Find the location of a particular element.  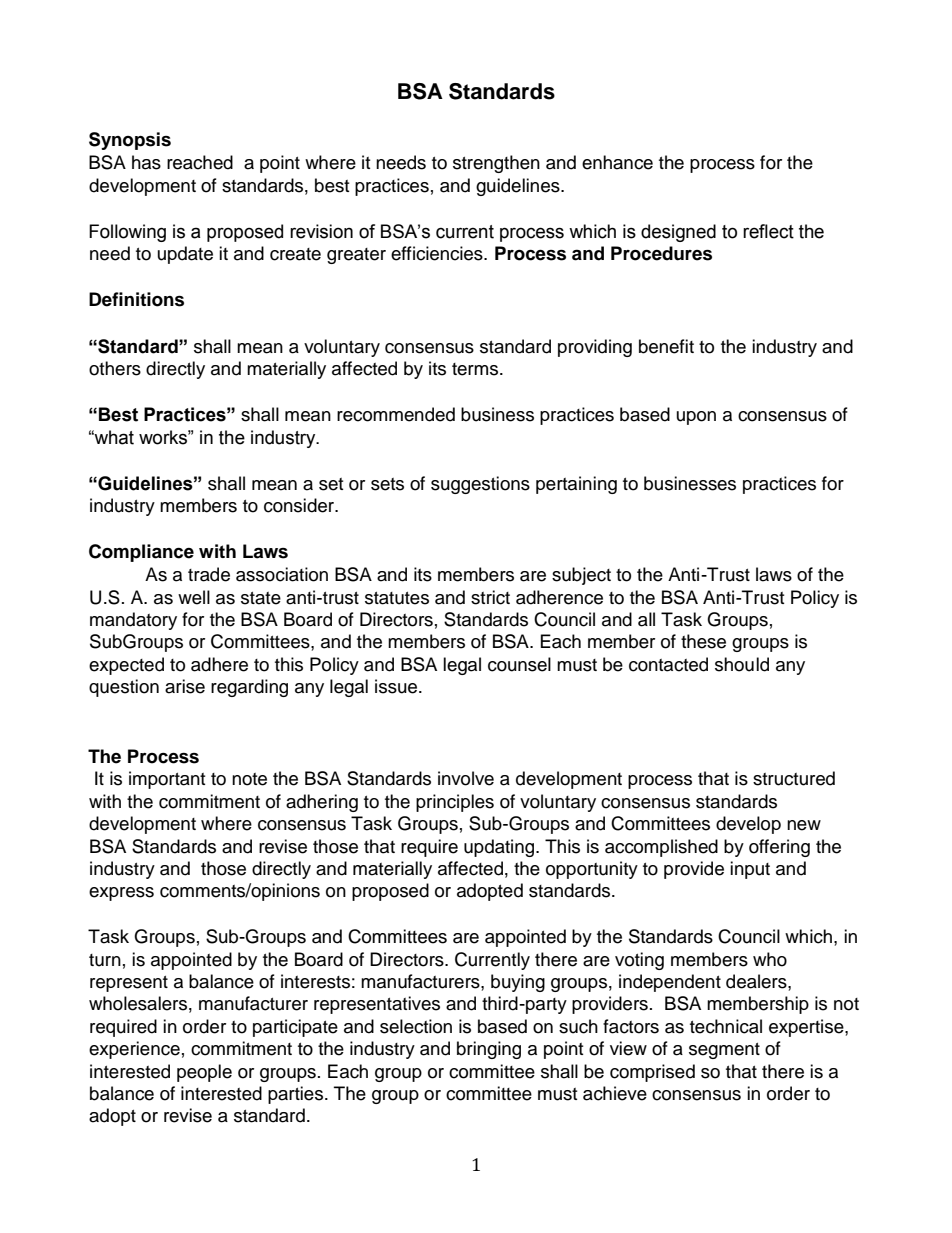

strengthen is located at coordinates (496, 164).
